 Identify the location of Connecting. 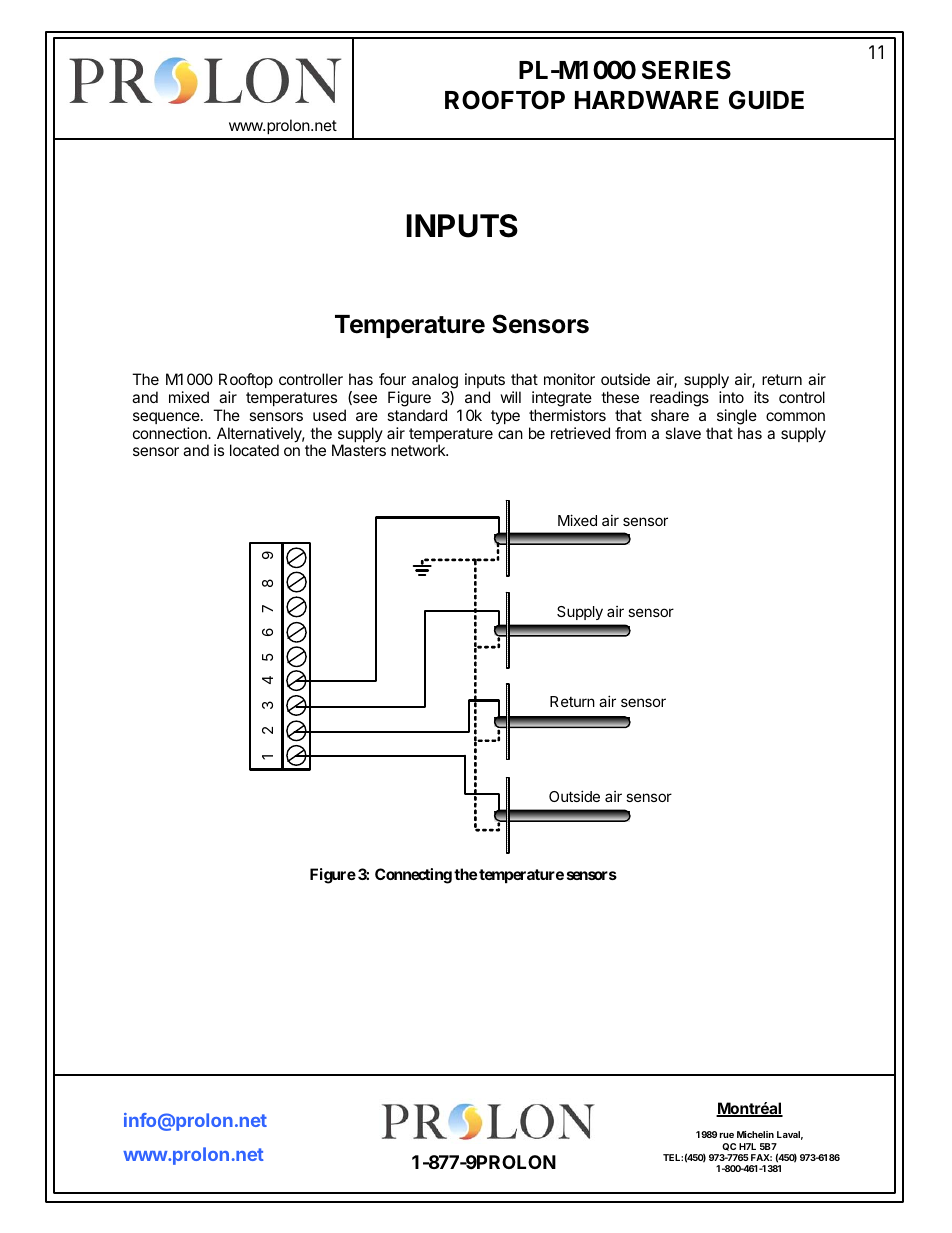
(413, 876).
